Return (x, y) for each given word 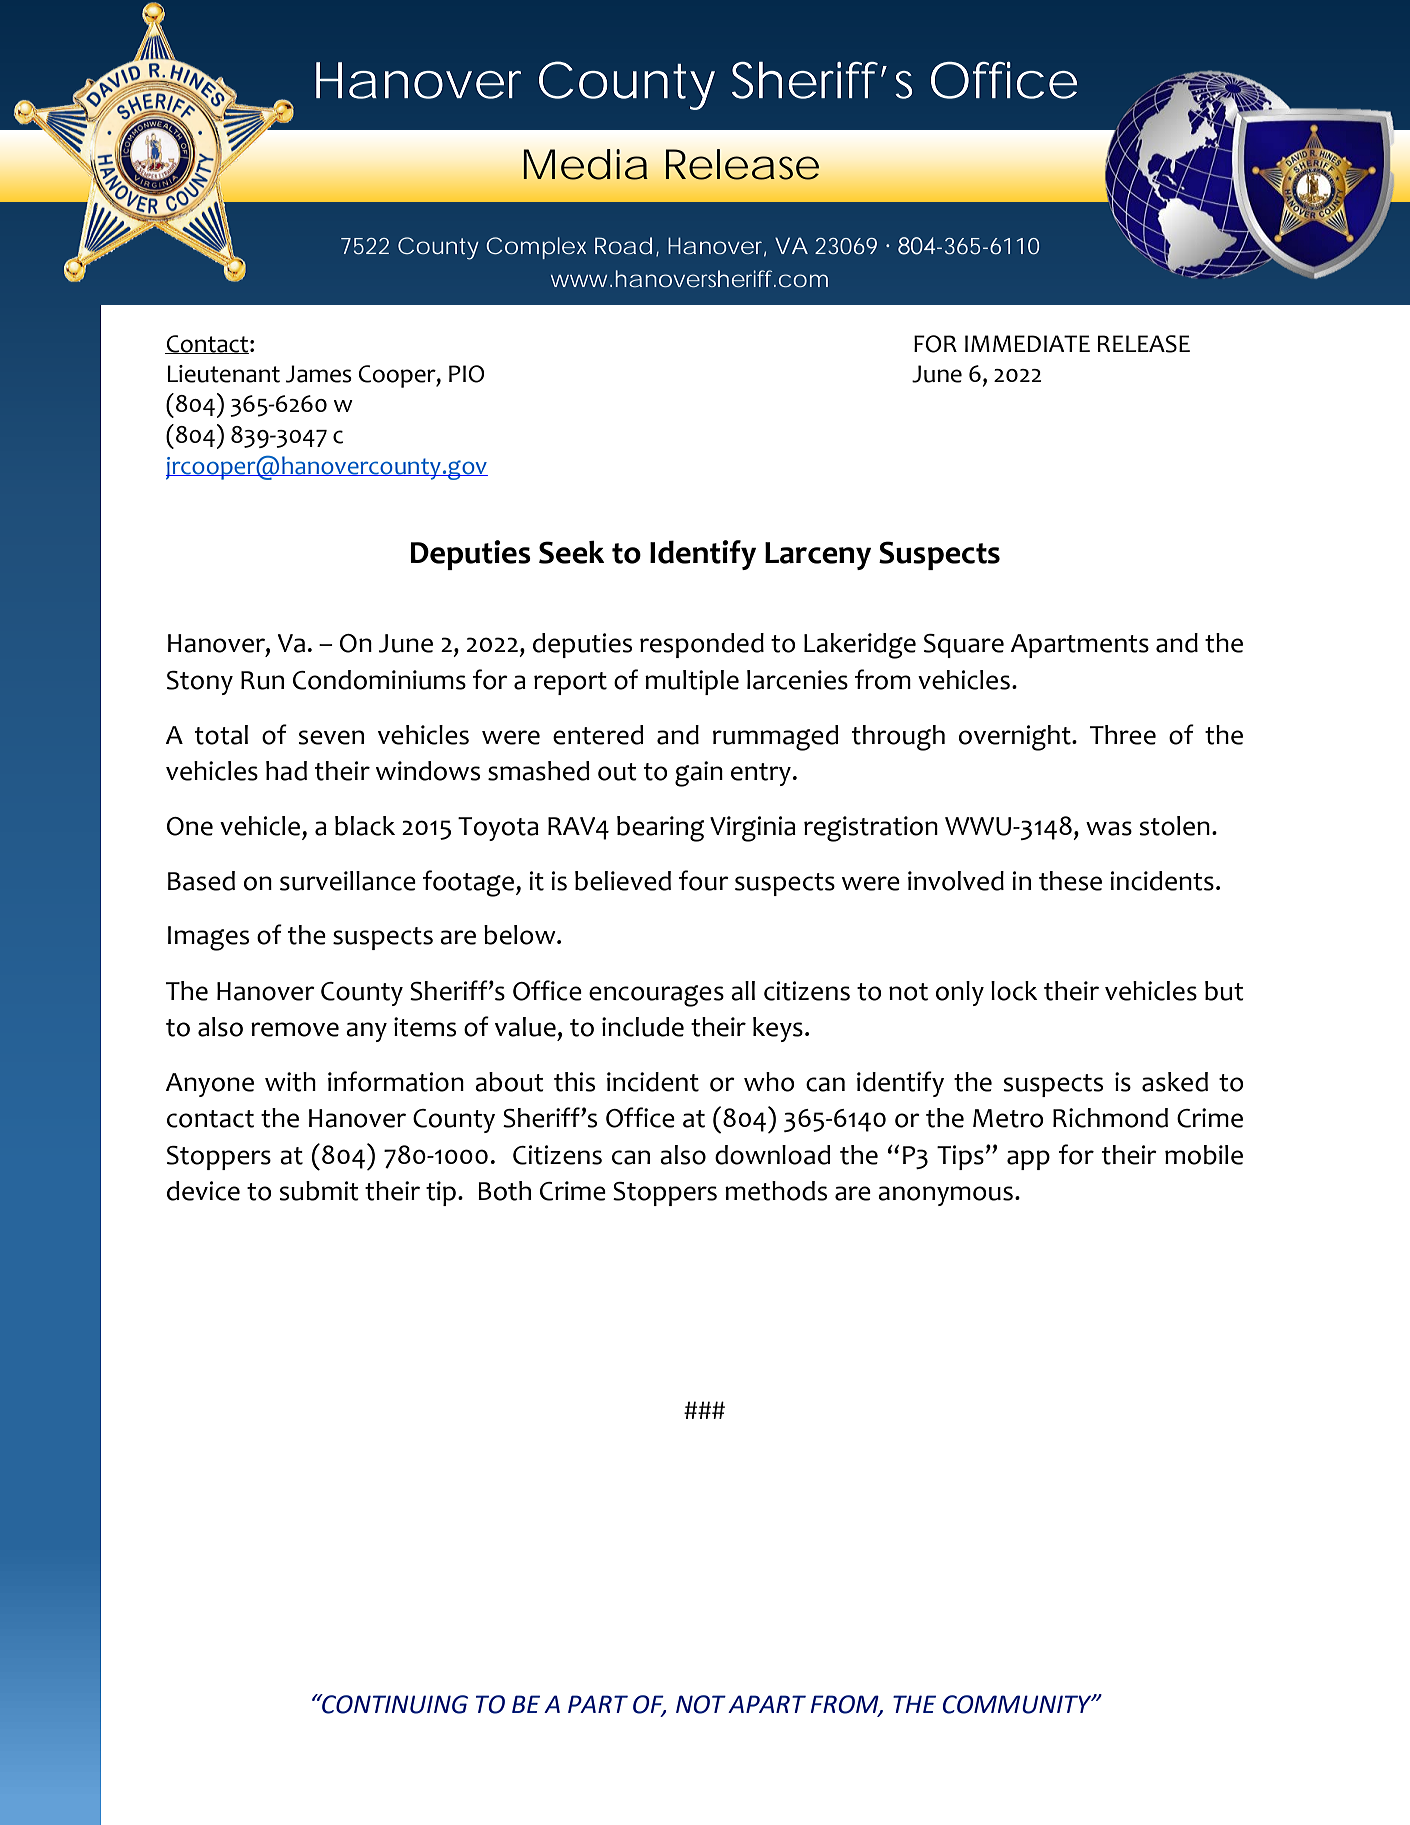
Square (964, 646)
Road (623, 246)
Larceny (818, 556)
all (743, 991)
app (1028, 1160)
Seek (572, 552)
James (319, 374)
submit (318, 1191)
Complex (536, 248)
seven (331, 737)
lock (1014, 991)
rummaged (775, 738)
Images (208, 938)
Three (1123, 735)
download (772, 1155)
